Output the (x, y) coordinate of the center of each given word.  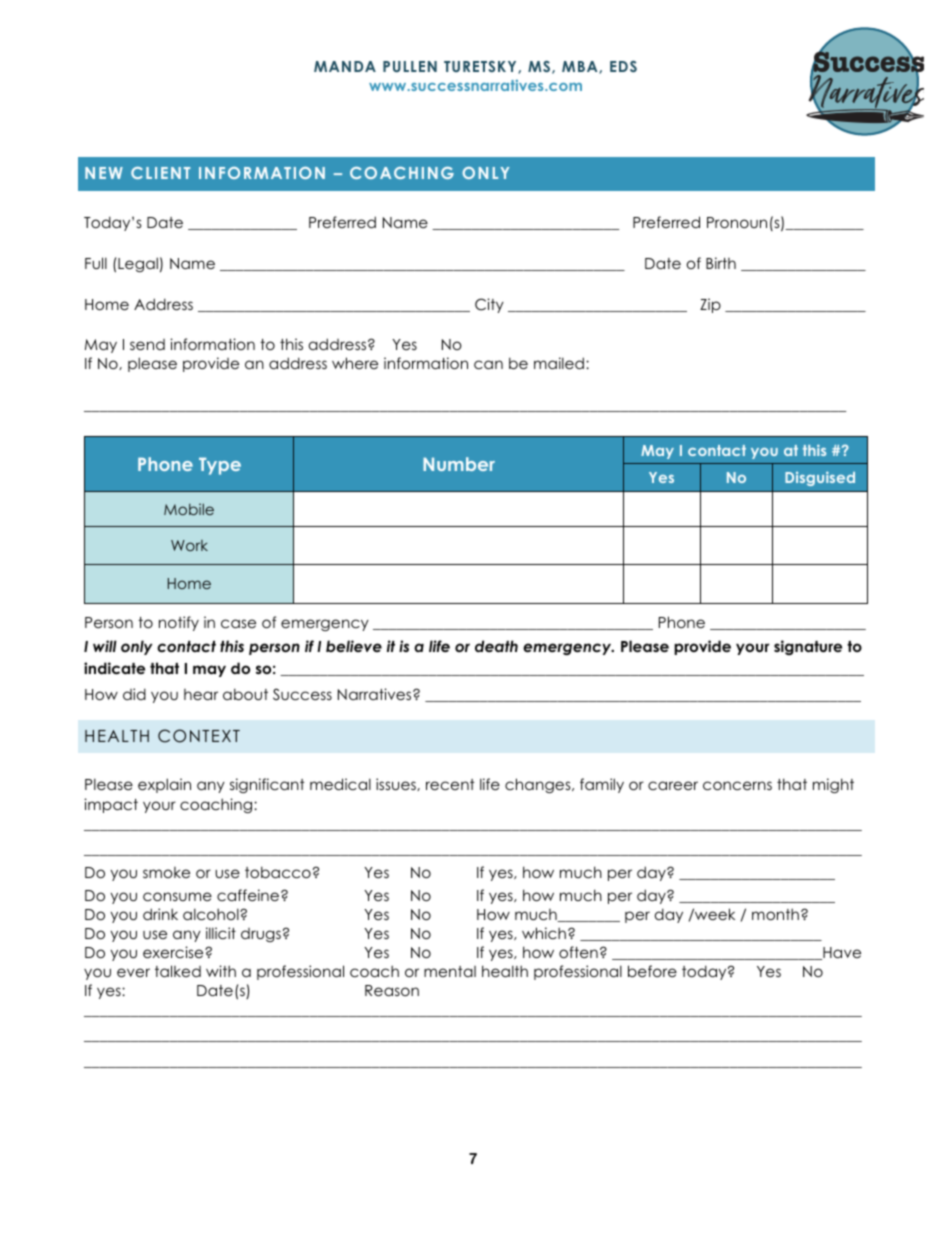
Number (459, 464)
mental (450, 971)
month (775, 914)
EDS (623, 66)
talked (178, 971)
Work (189, 545)
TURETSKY (481, 67)
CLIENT (160, 173)
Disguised (820, 478)
